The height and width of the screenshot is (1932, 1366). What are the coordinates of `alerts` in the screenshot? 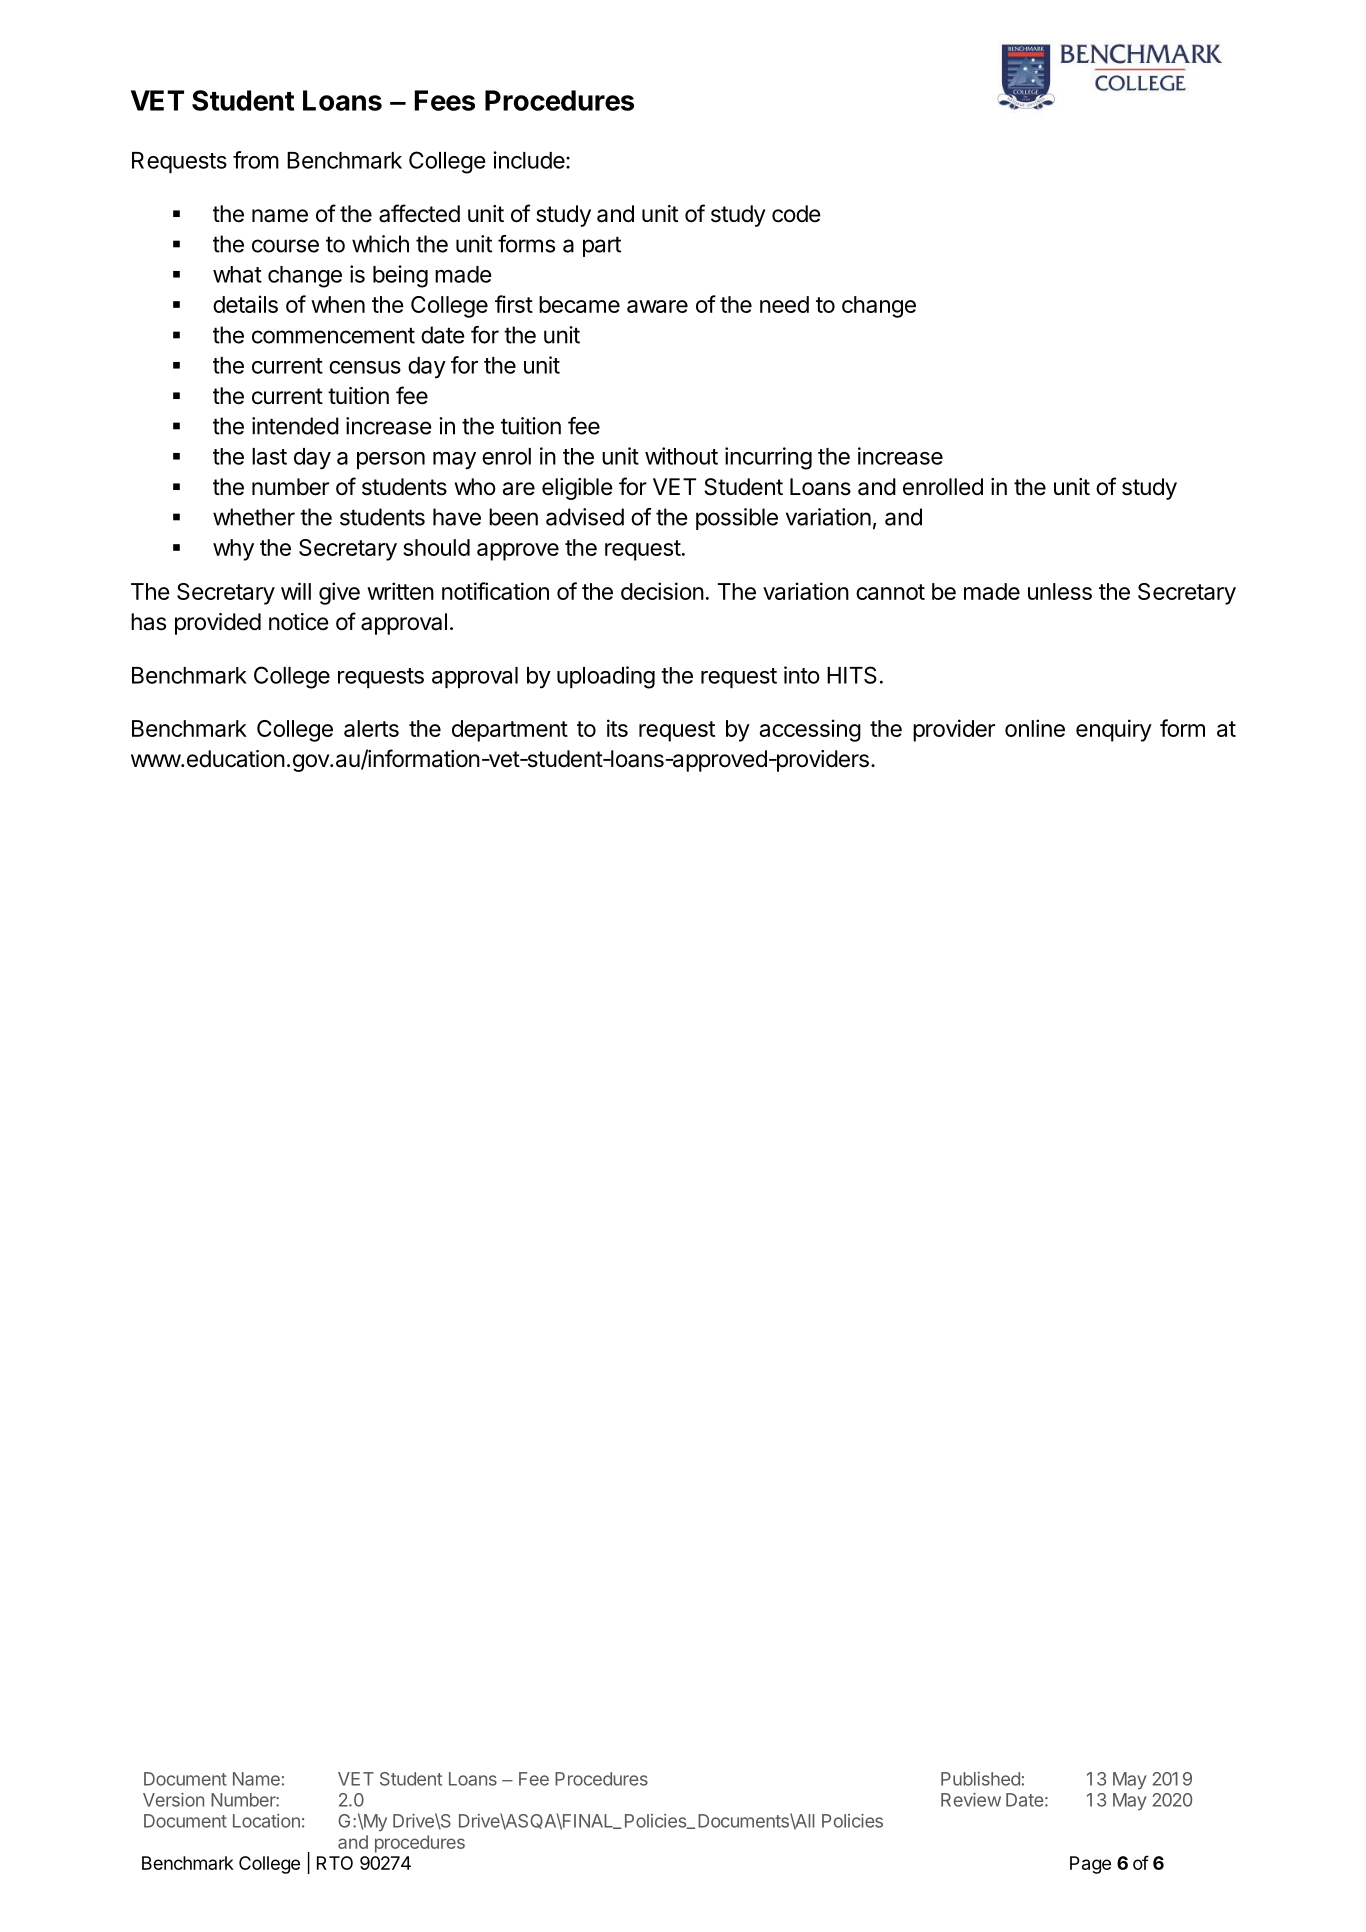 It's located at (371, 728).
